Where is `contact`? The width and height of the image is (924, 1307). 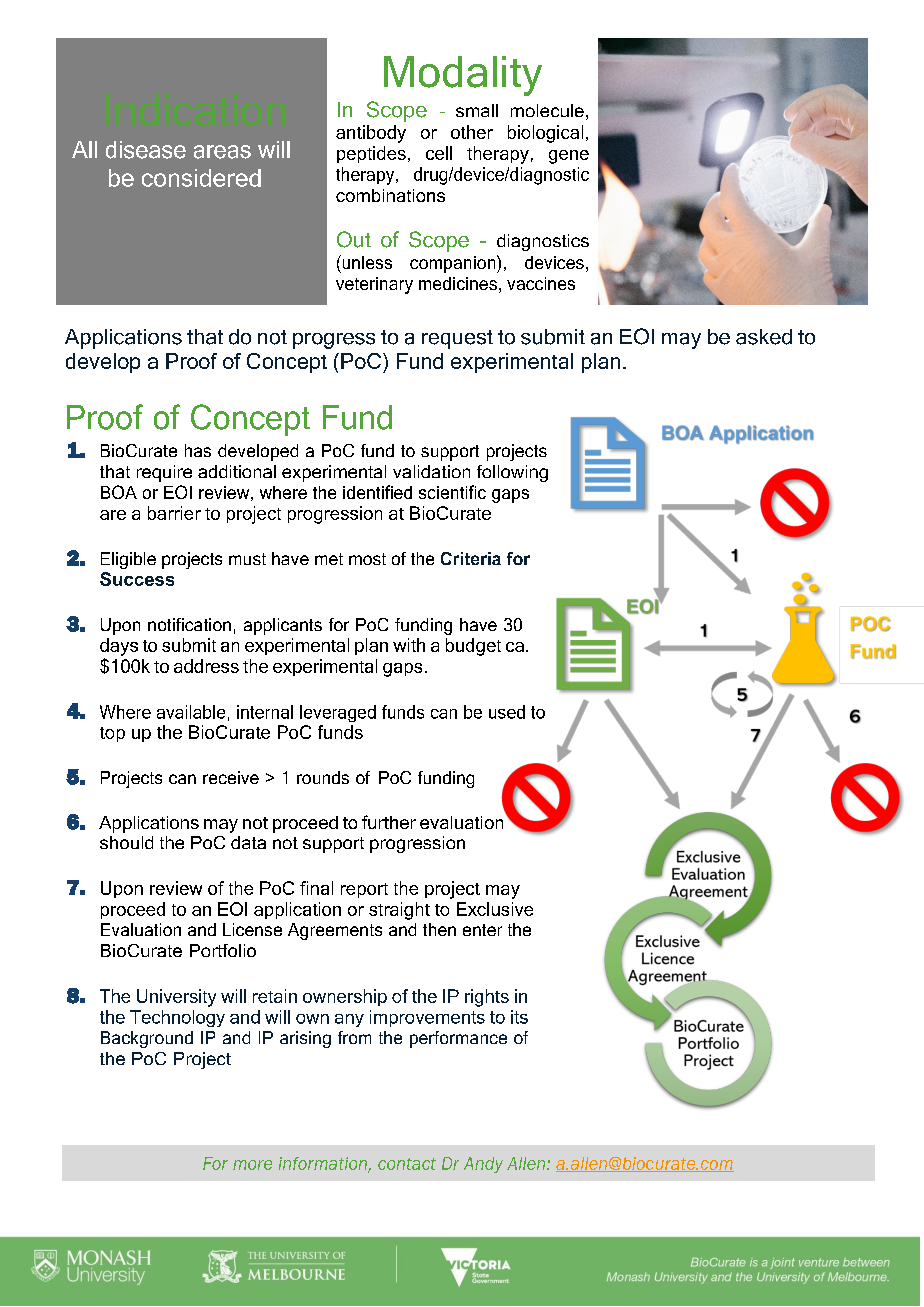 contact is located at coordinates (407, 1164).
